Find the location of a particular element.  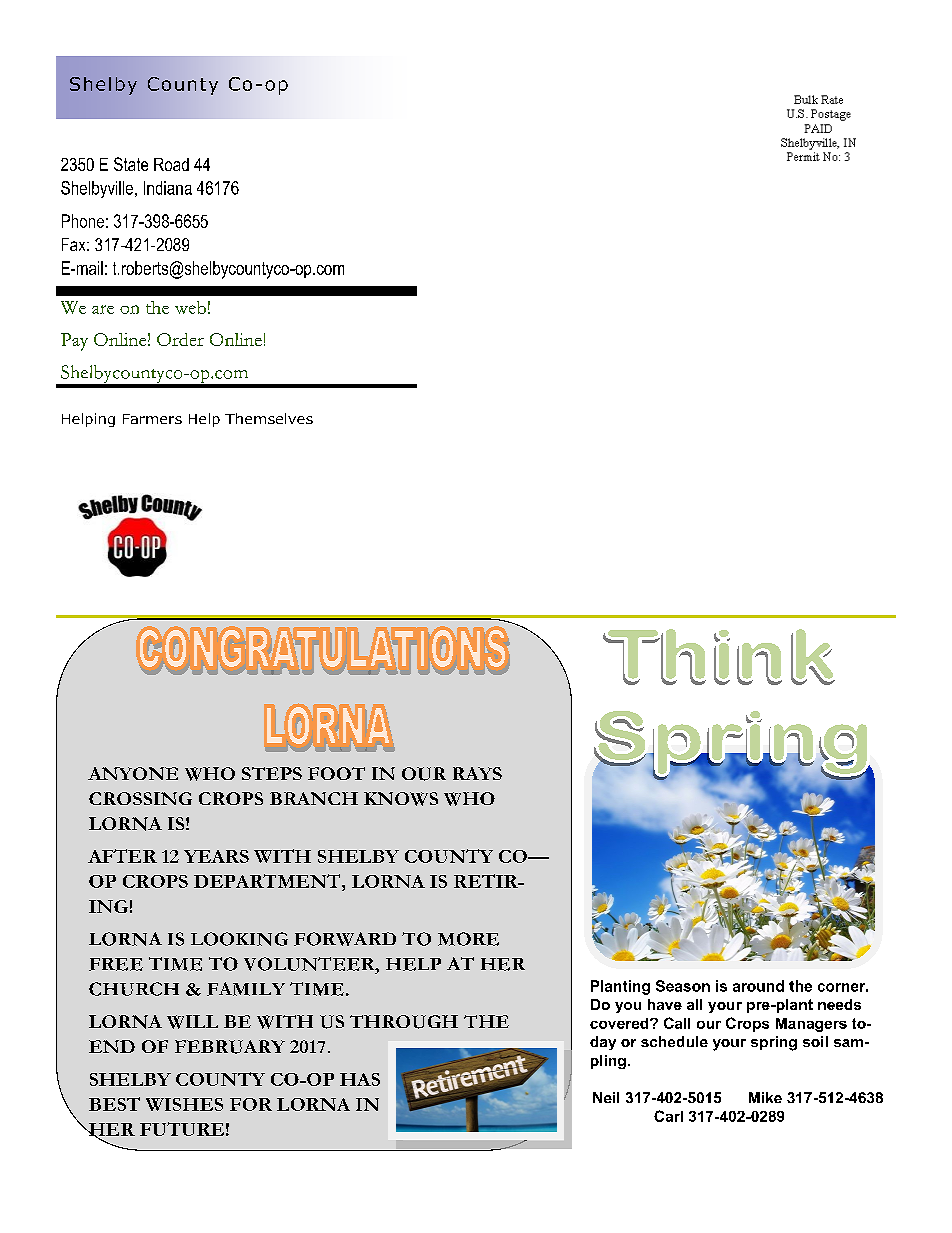

Indiana is located at coordinates (168, 188).
